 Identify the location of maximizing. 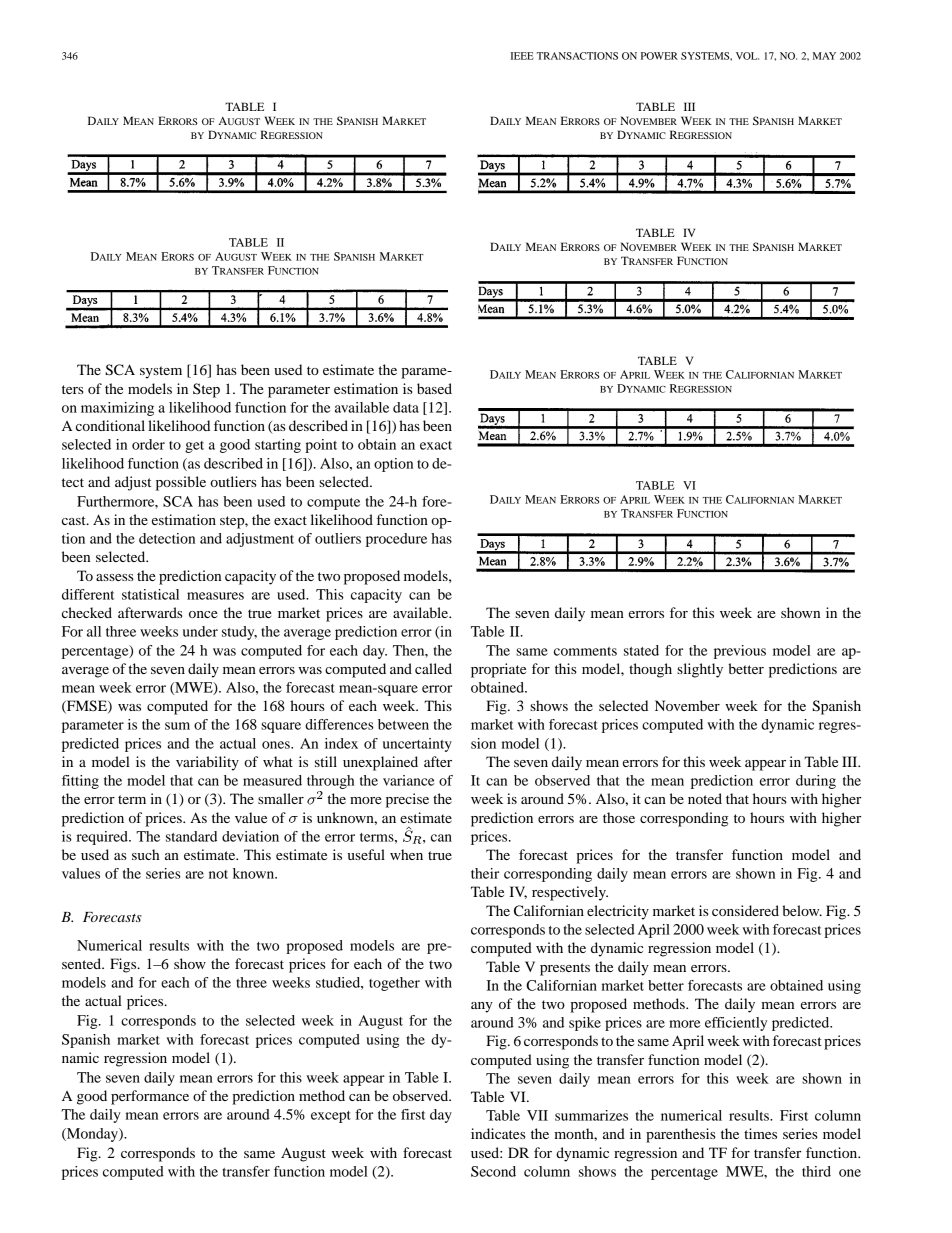
(117, 409).
